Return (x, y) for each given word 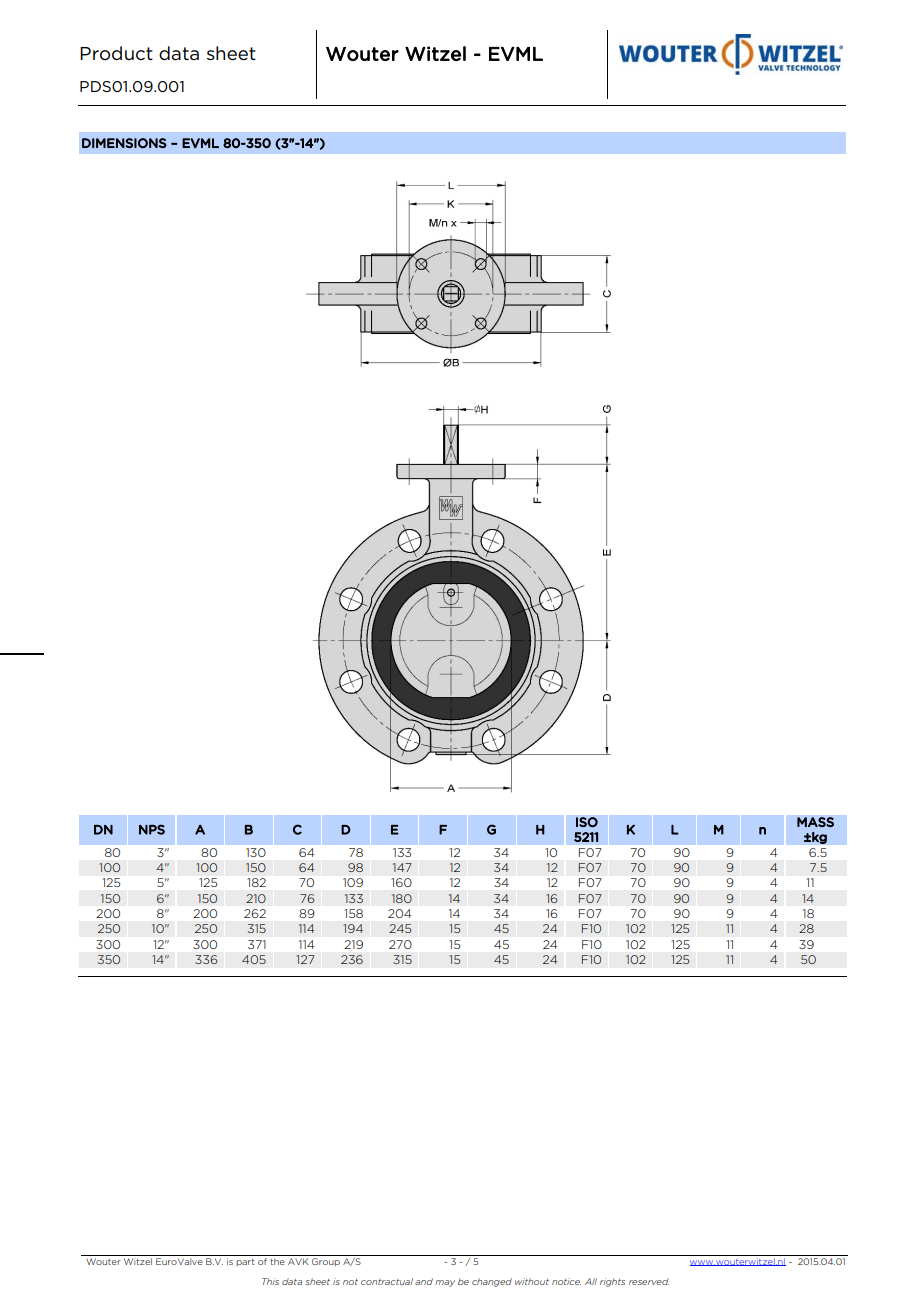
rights (612, 1282)
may (445, 1283)
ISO (587, 822)
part (245, 1262)
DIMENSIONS (124, 143)
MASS (815, 822)
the (277, 1261)
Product (116, 53)
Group (326, 1262)
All (591, 1281)
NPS (152, 829)
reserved (649, 1281)
